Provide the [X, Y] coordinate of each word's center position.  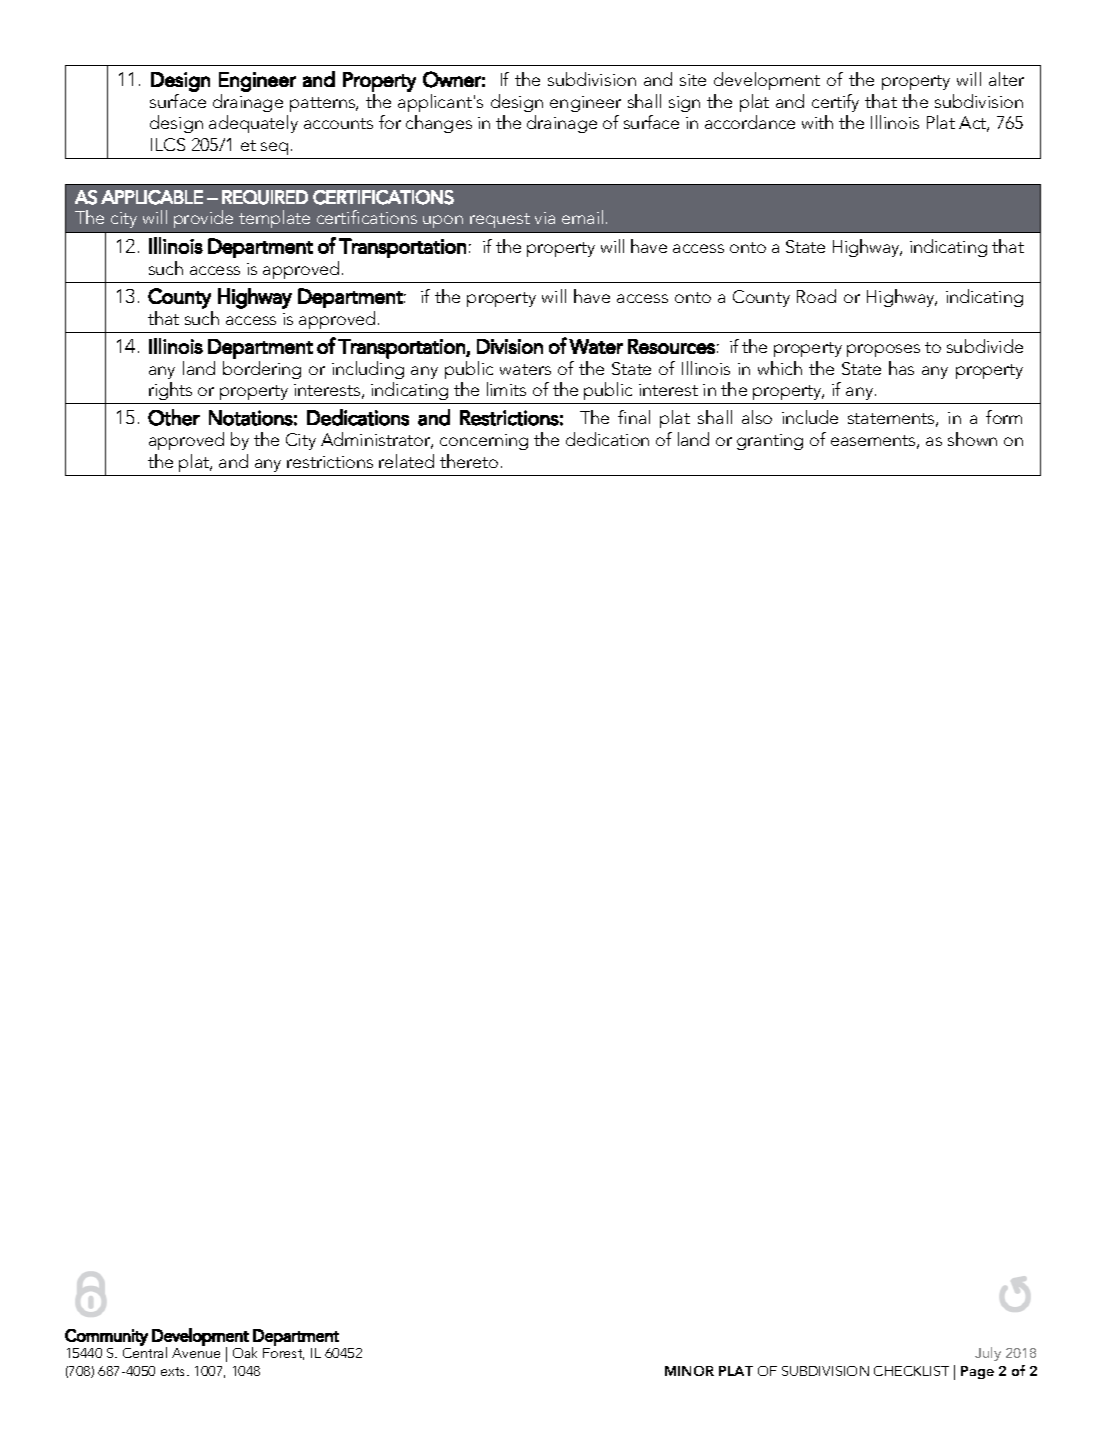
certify [835, 103]
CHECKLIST [911, 1371]
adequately [253, 124]
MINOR [689, 1371]
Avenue [196, 1353]
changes [439, 124]
